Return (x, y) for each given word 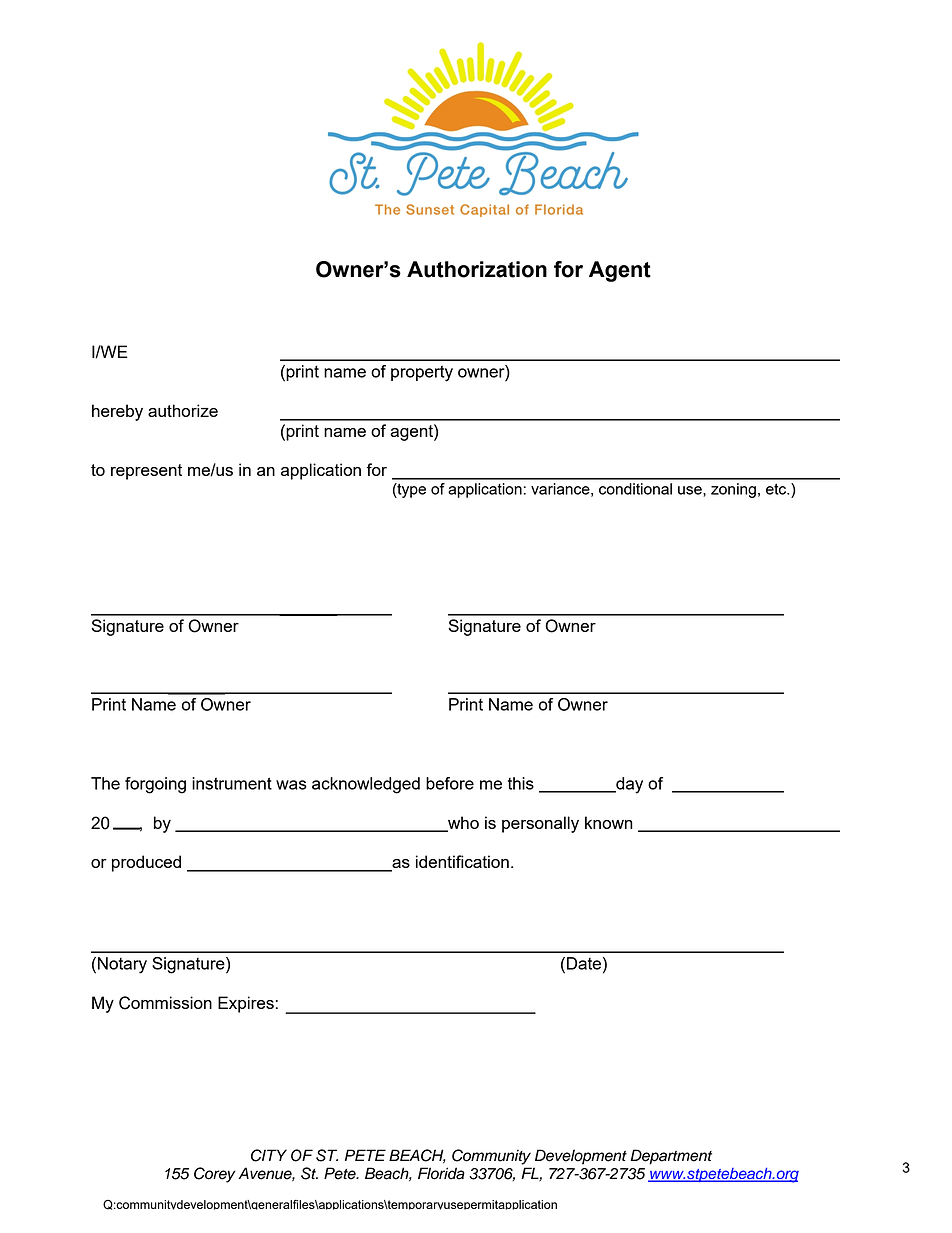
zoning (733, 490)
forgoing (155, 785)
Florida (441, 1173)
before (450, 783)
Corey (215, 1175)
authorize (183, 410)
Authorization (477, 269)
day (628, 785)
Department (671, 1157)
